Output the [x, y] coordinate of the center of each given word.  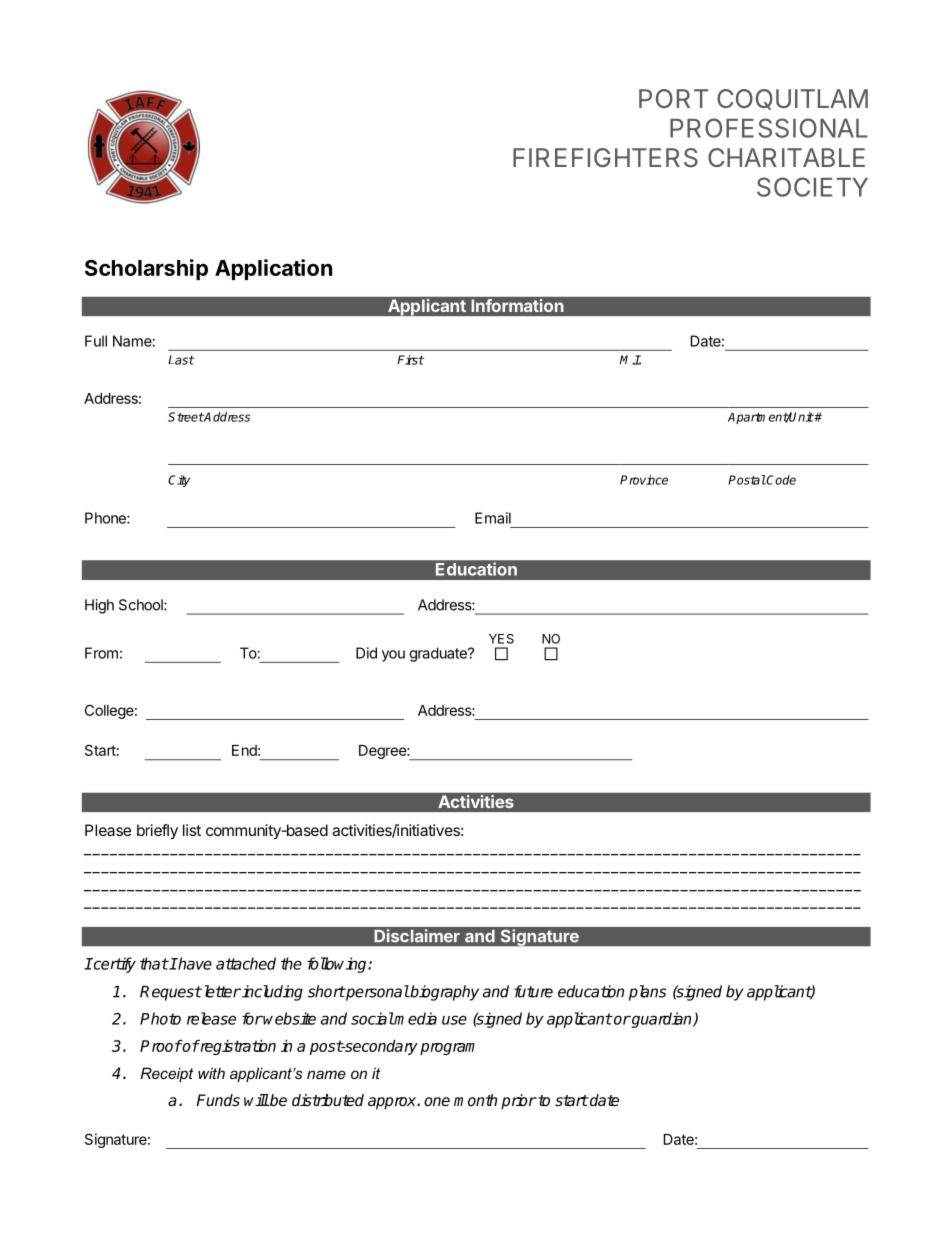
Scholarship [146, 269]
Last [181, 360]
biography [443, 993]
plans [647, 993]
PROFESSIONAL [769, 128]
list [192, 830]
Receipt [167, 1074]
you [393, 656]
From [101, 653]
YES [501, 639]
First [410, 360]
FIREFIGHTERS [605, 157]
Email [493, 518]
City [179, 481]
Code [780, 480]
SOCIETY [812, 187]
